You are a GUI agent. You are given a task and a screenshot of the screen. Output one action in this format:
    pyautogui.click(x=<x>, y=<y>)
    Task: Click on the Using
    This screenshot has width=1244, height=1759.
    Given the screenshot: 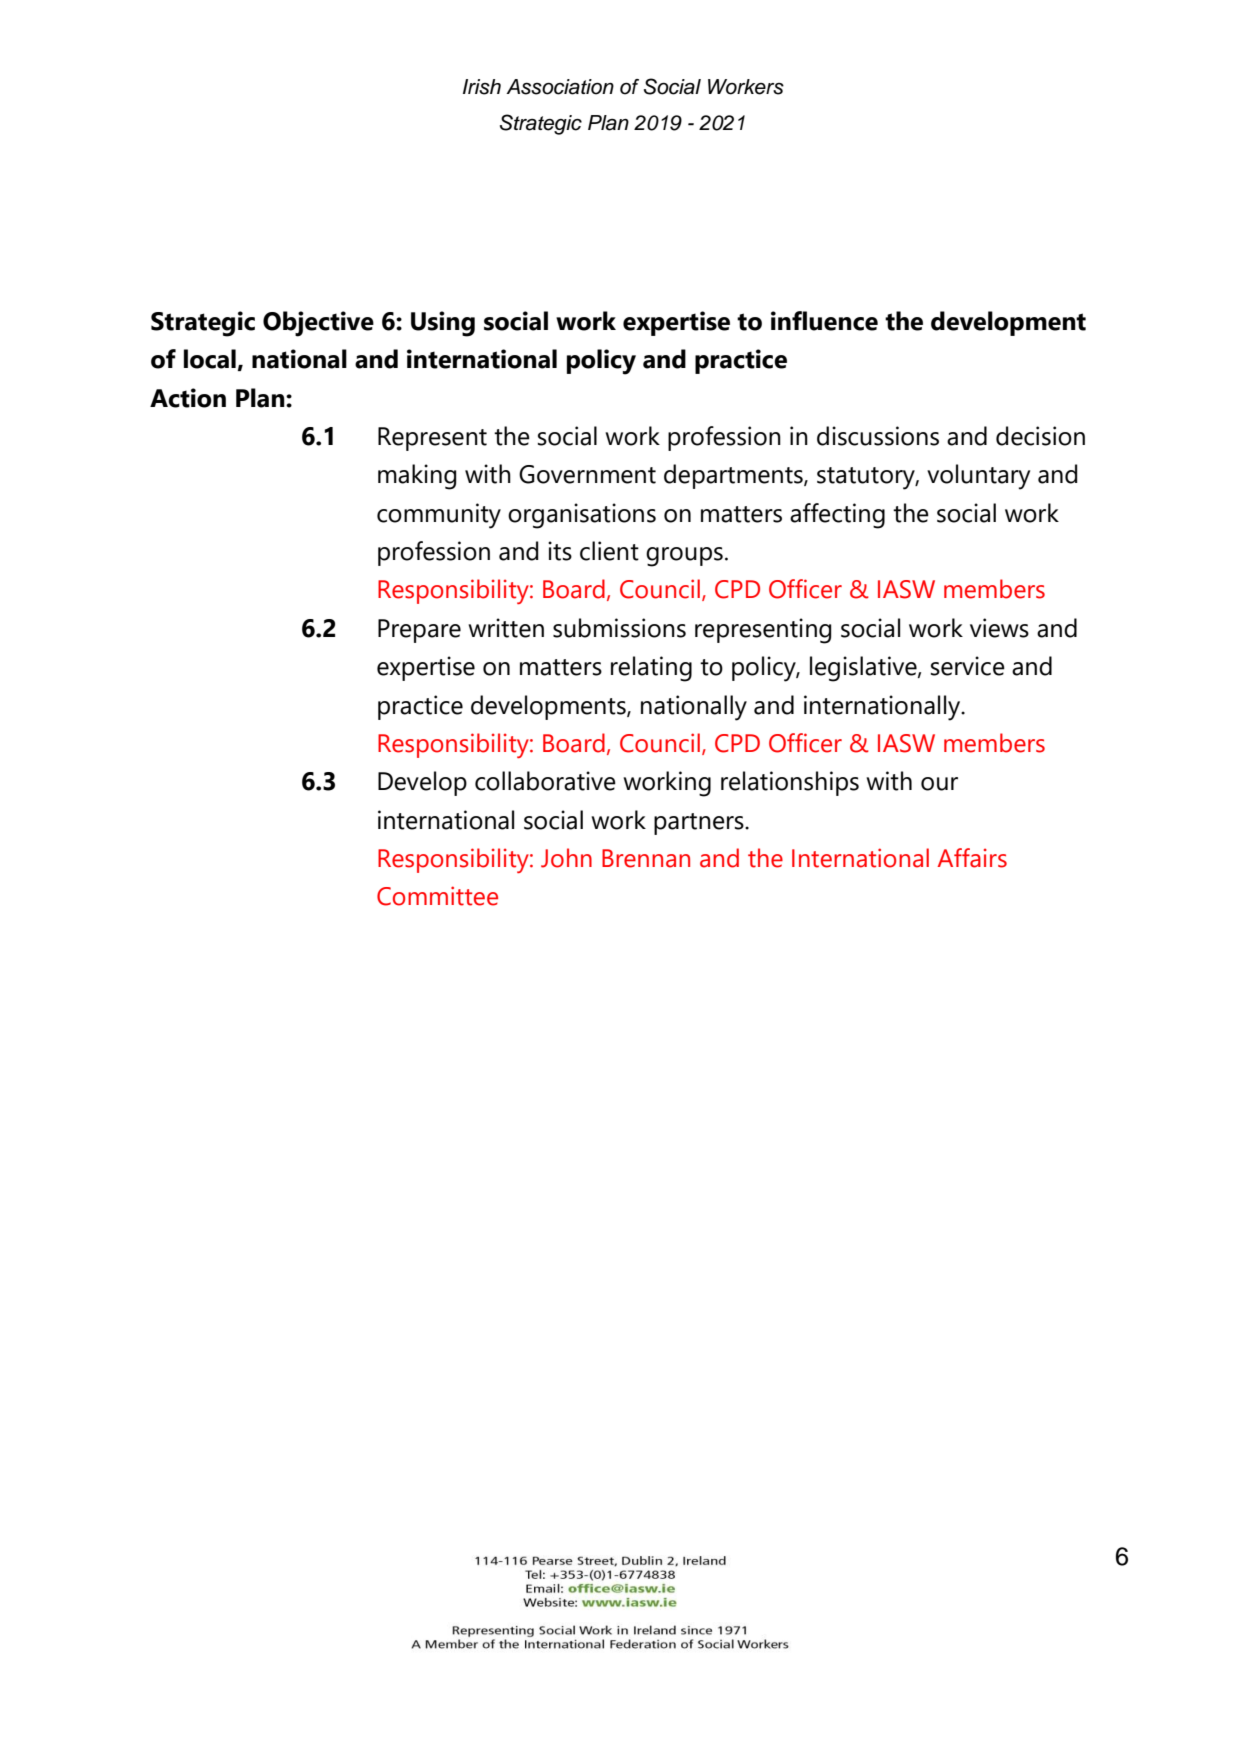 What is the action you would take?
    pyautogui.click(x=443, y=324)
